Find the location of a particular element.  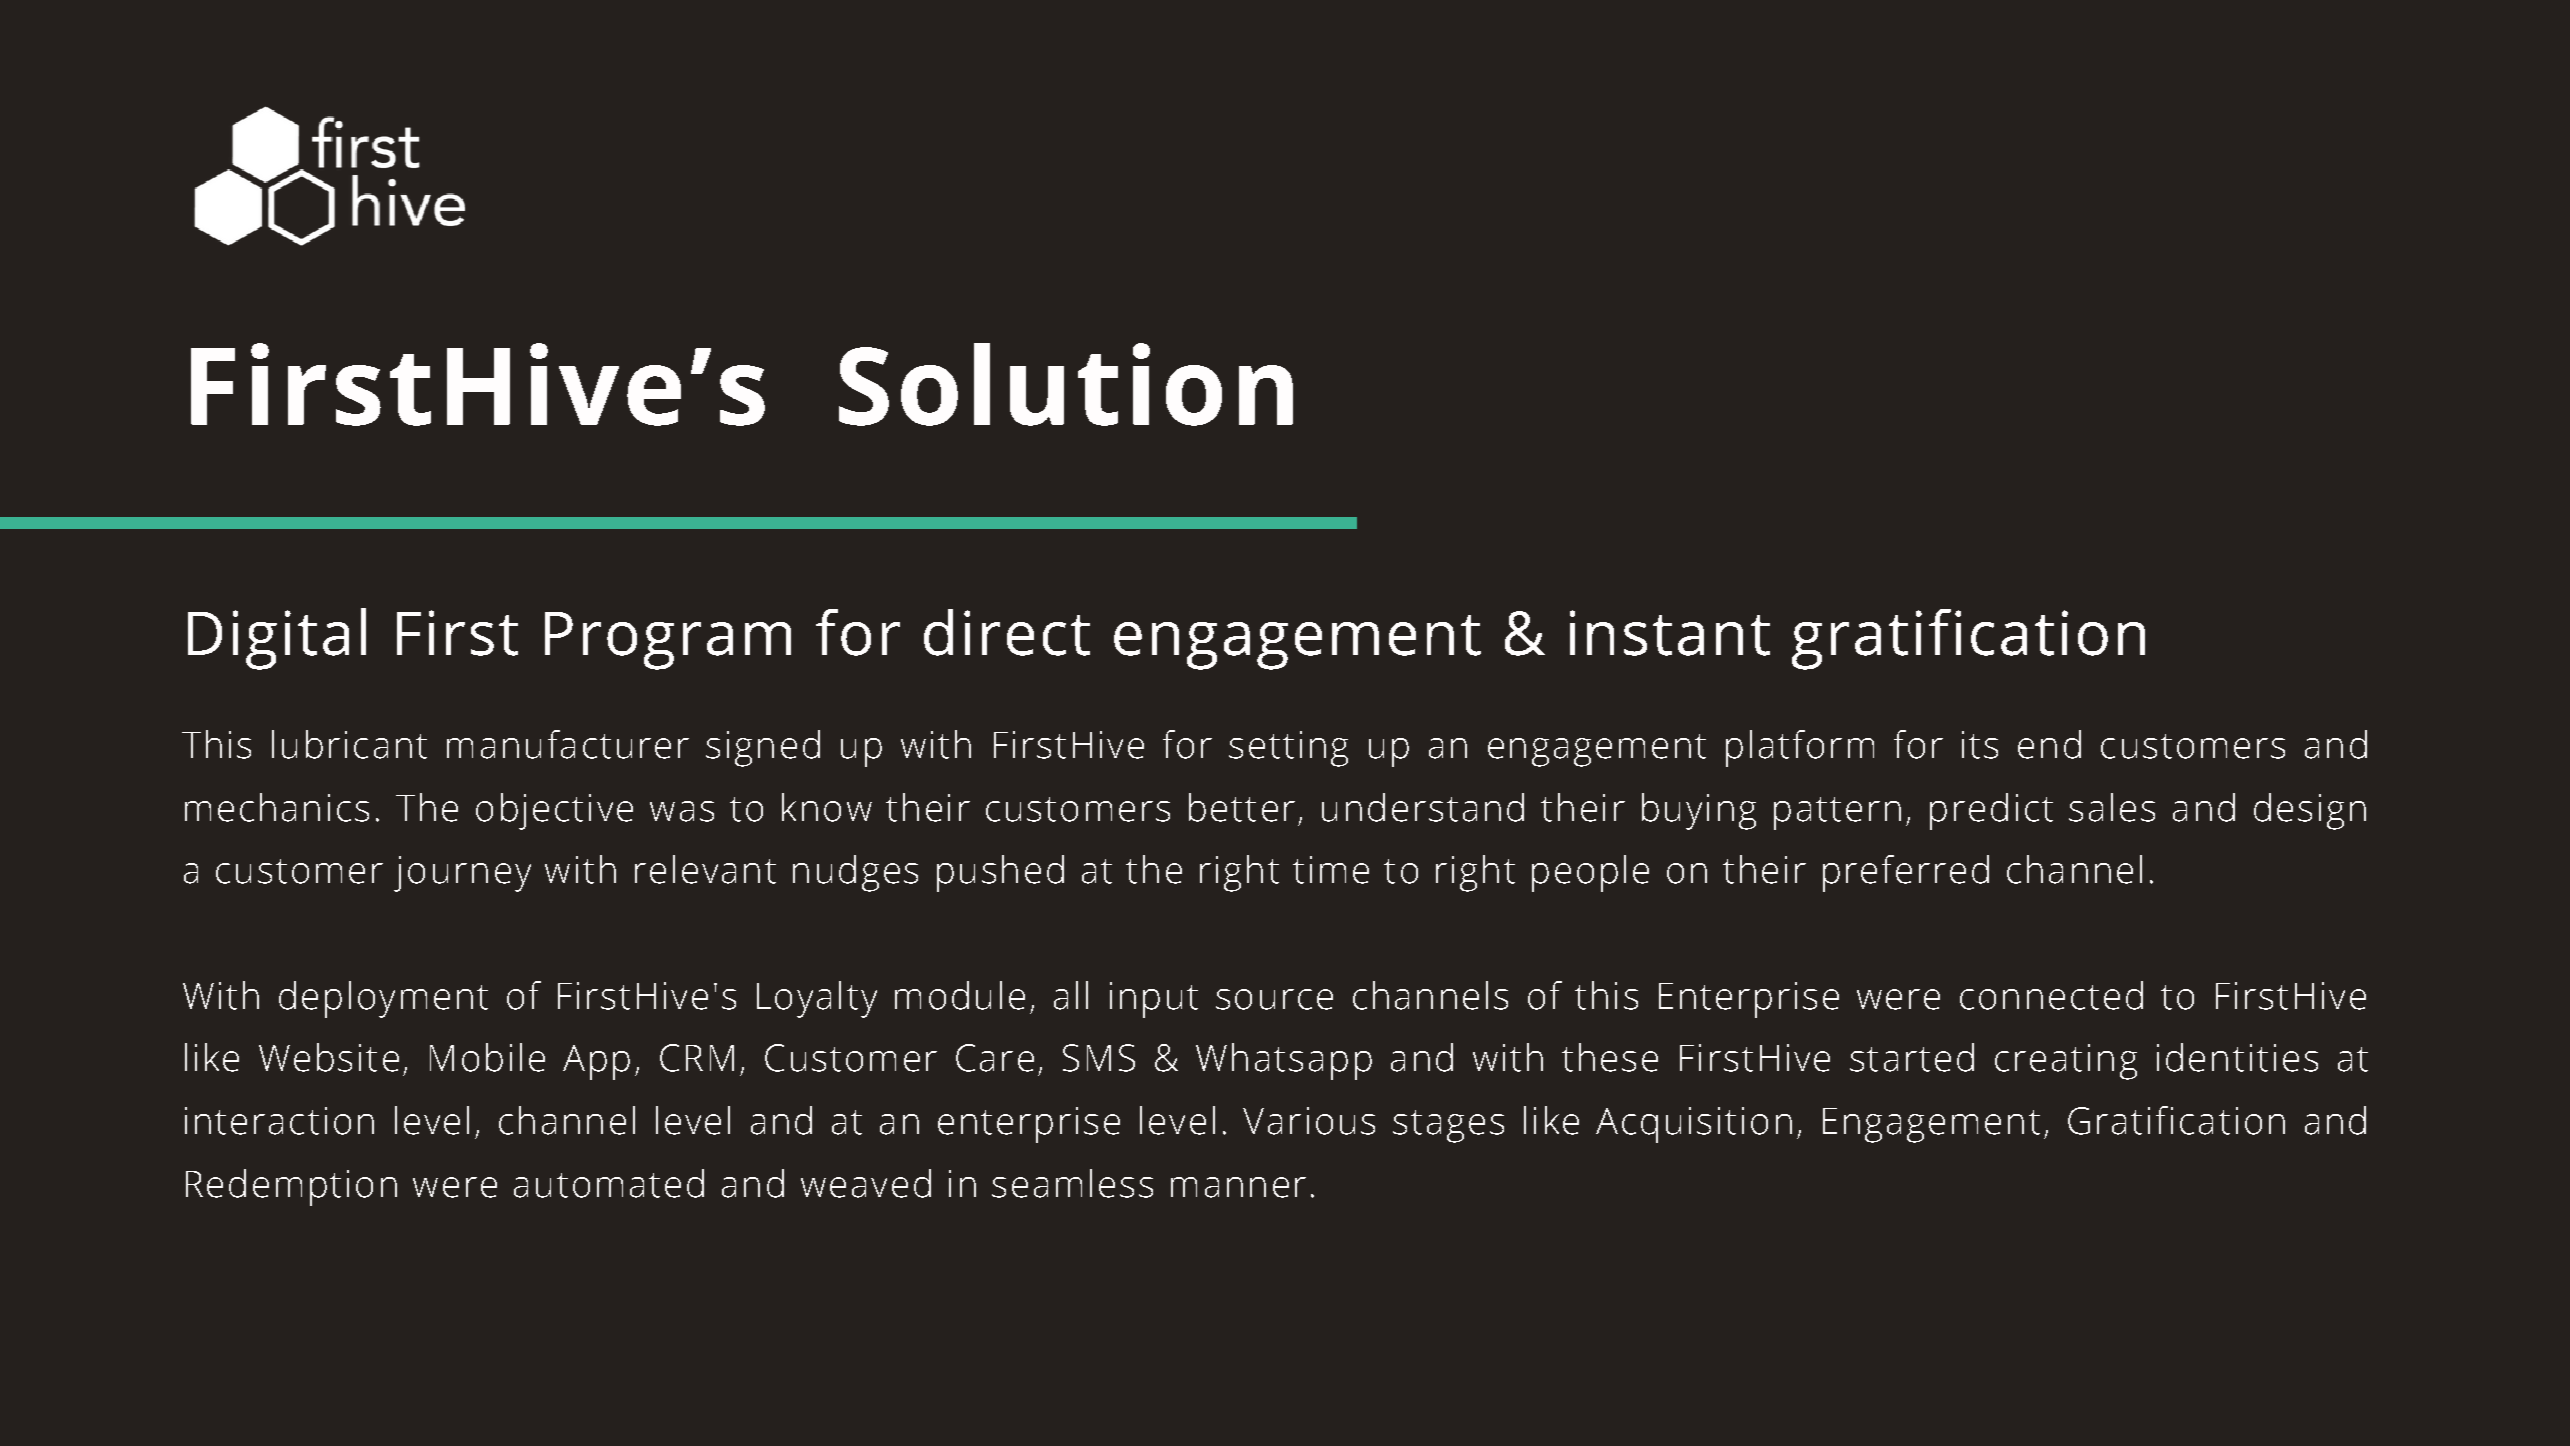

Acquisition is located at coordinates (1694, 1125).
